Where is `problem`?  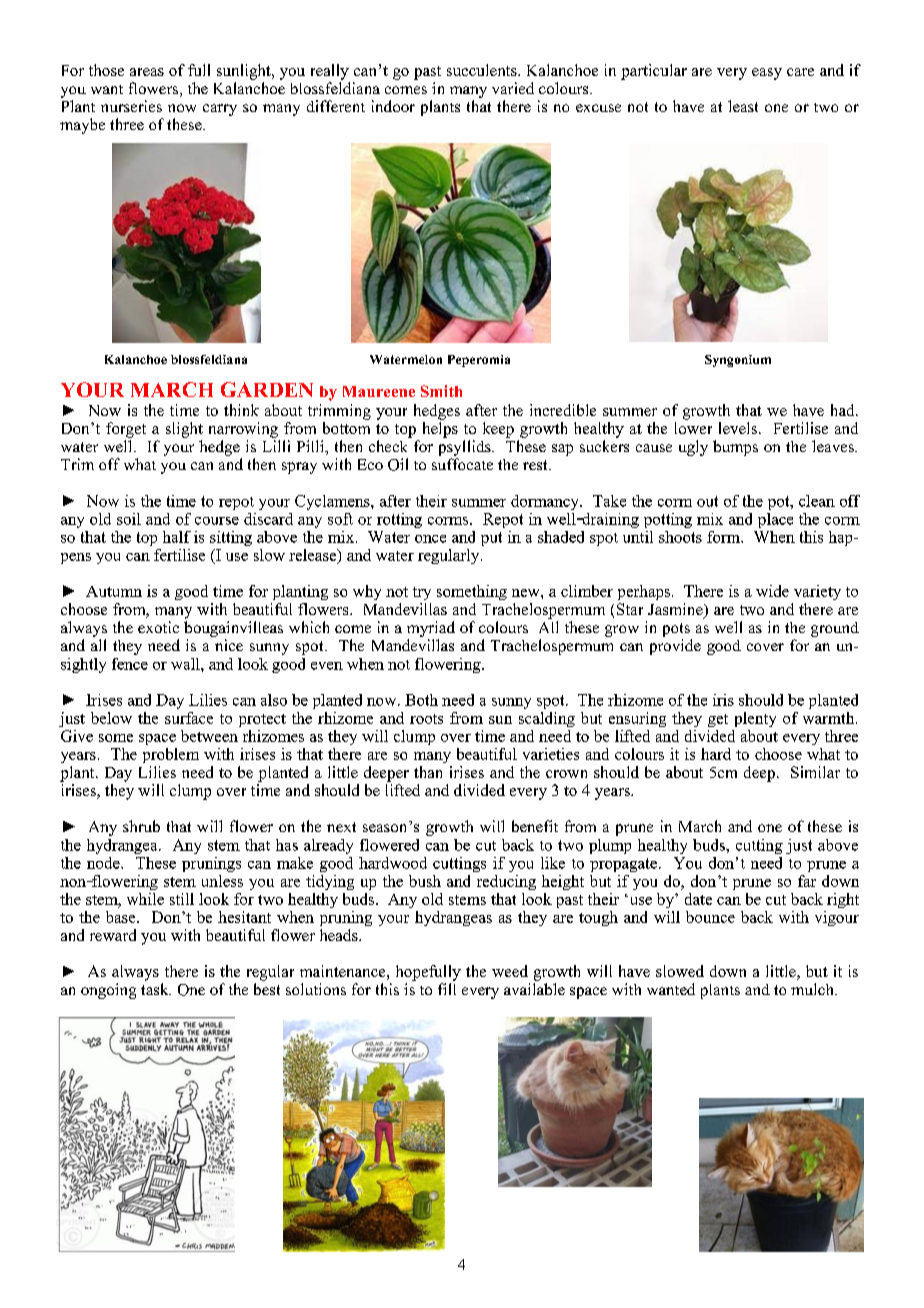
problem is located at coordinates (171, 755).
